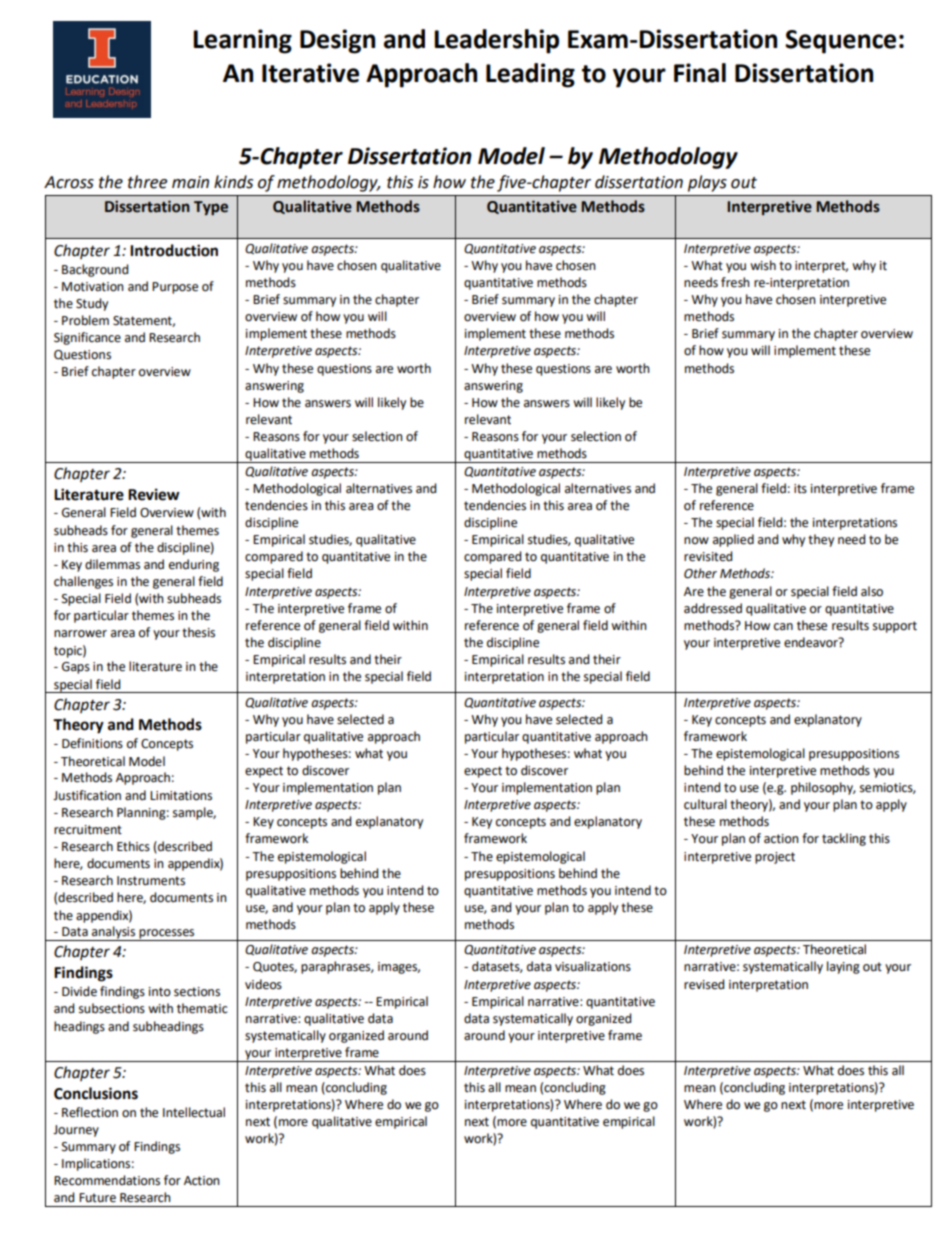  What do you see at coordinates (696, 540) in the screenshot?
I see `now` at bounding box center [696, 540].
